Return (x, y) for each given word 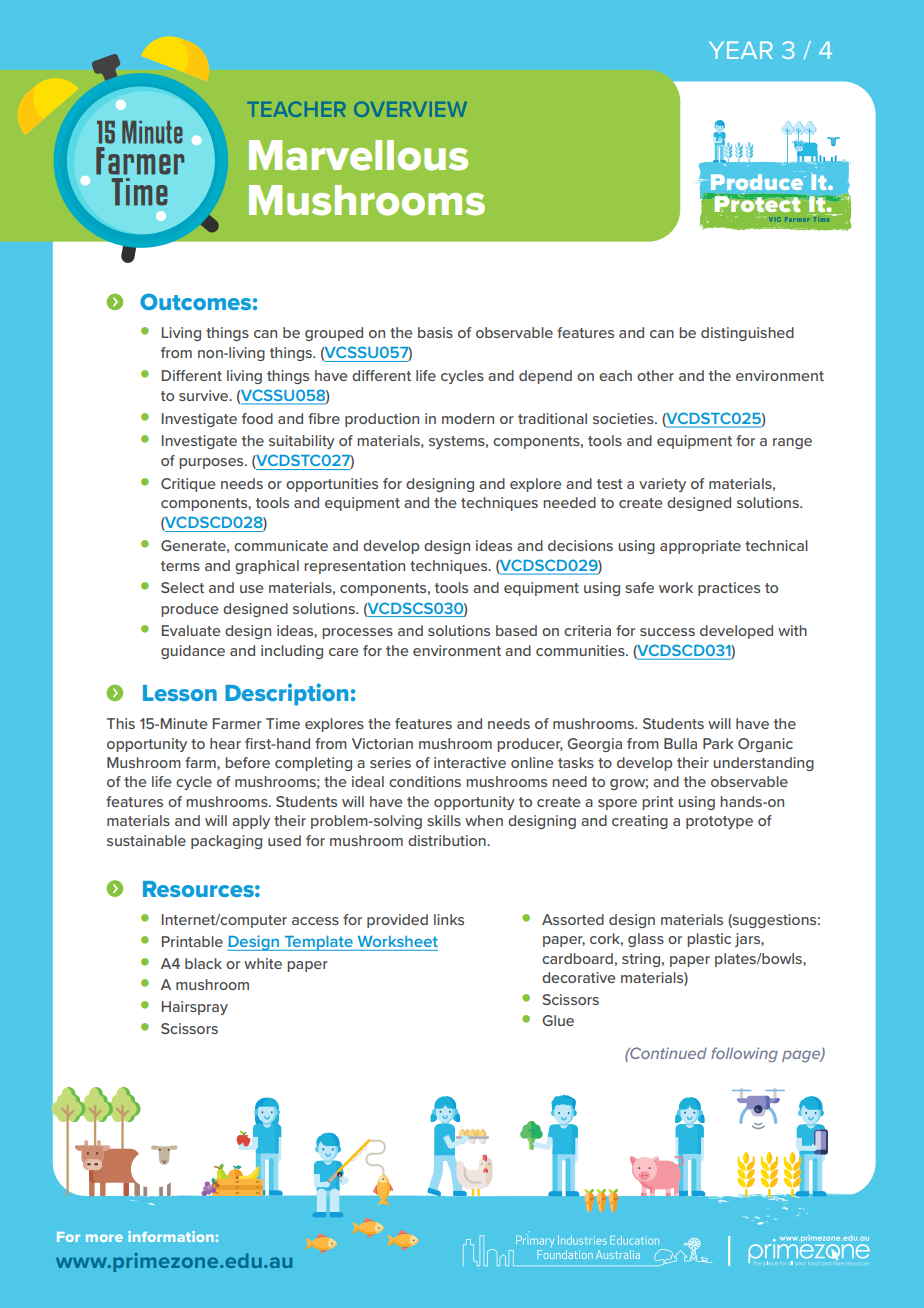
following (744, 1054)
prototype (719, 822)
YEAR (741, 50)
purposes (212, 463)
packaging (226, 842)
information (171, 1236)
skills (444, 820)
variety (662, 485)
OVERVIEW (410, 109)
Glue (558, 1020)
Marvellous (358, 155)
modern (468, 418)
